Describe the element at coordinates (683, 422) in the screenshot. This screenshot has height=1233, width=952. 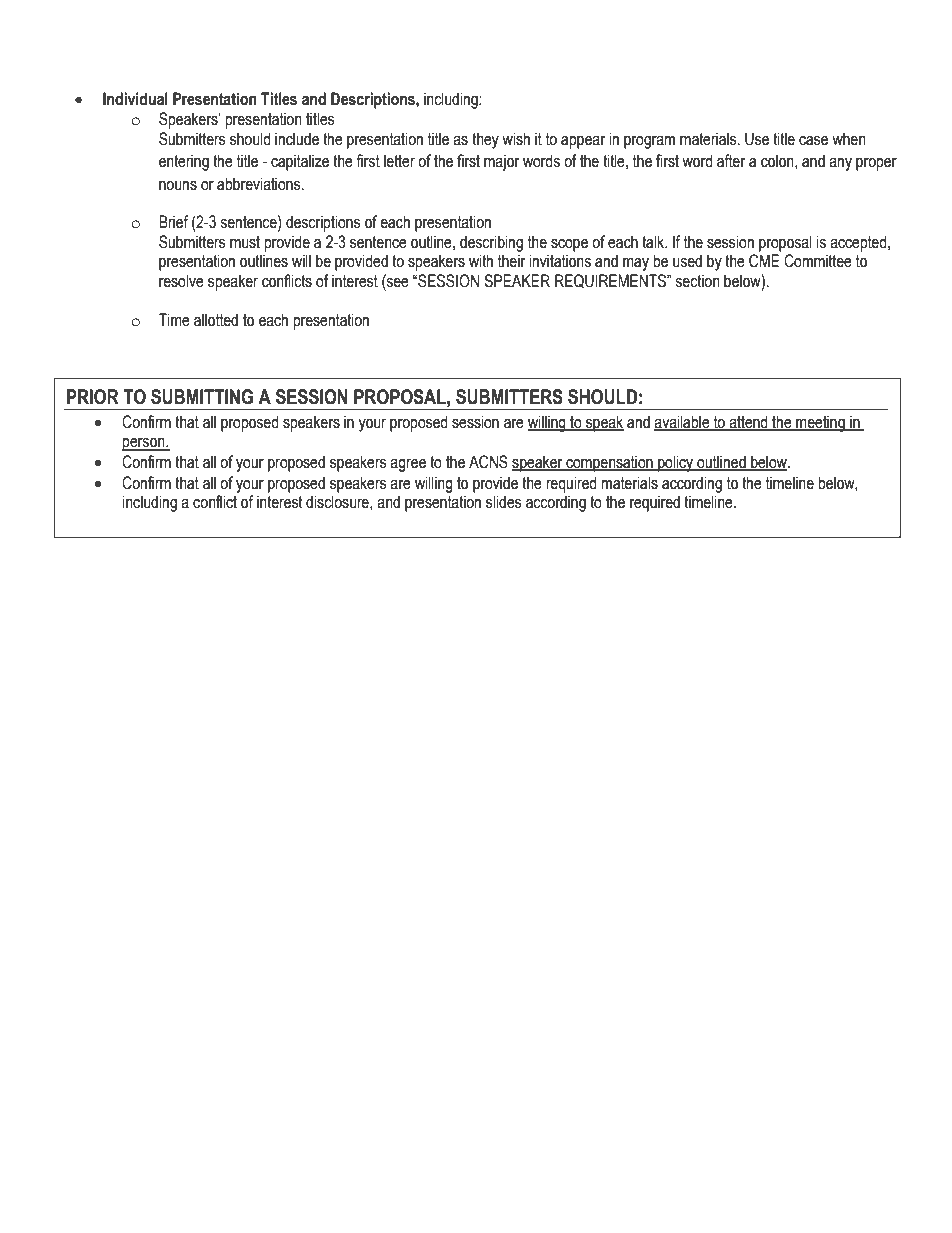
I see `available` at that location.
